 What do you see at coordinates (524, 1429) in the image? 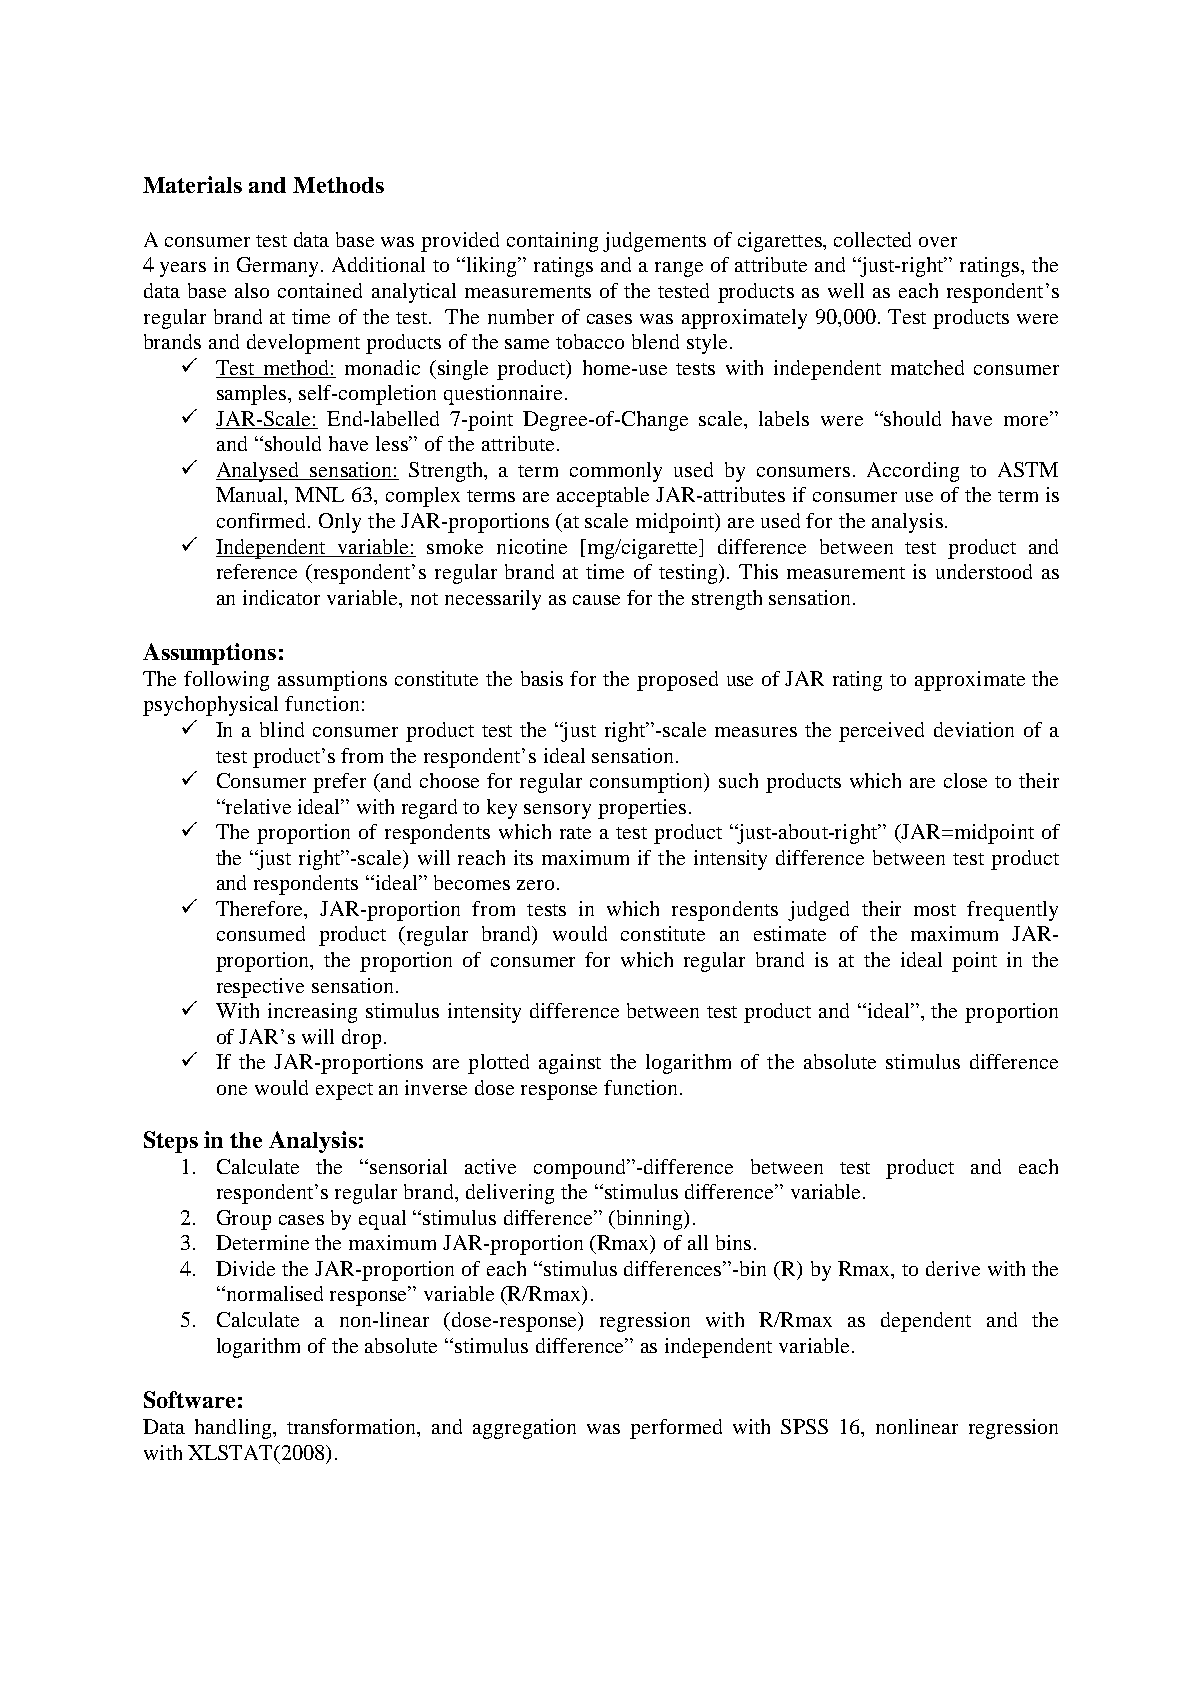
I see `aggregation` at bounding box center [524, 1429].
